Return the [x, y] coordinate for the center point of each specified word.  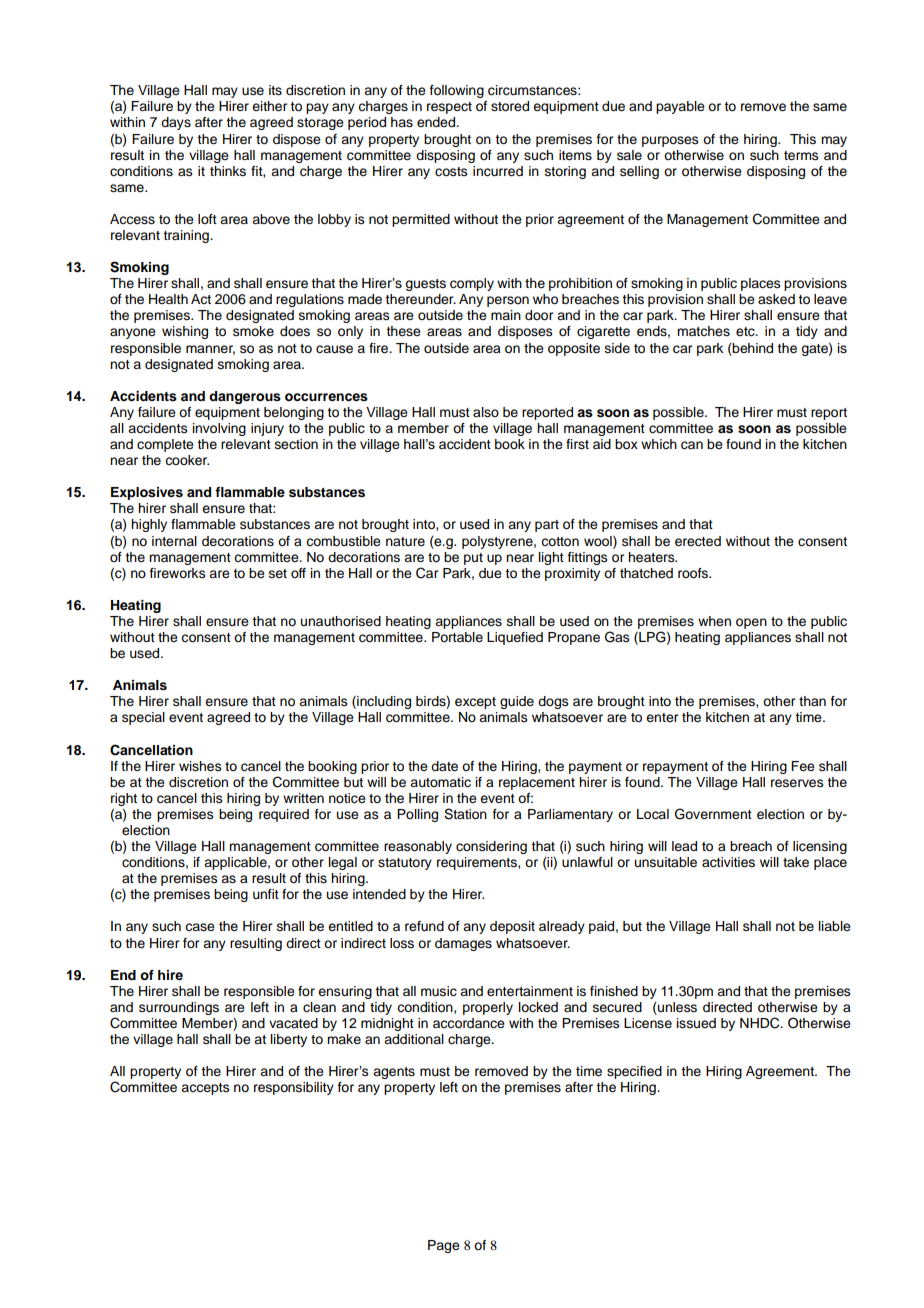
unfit [266, 894]
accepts [205, 1089]
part [547, 526]
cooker [187, 460]
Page [444, 1246]
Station [465, 814]
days [176, 123]
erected [698, 541]
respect [449, 108]
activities [728, 862]
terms [801, 156]
